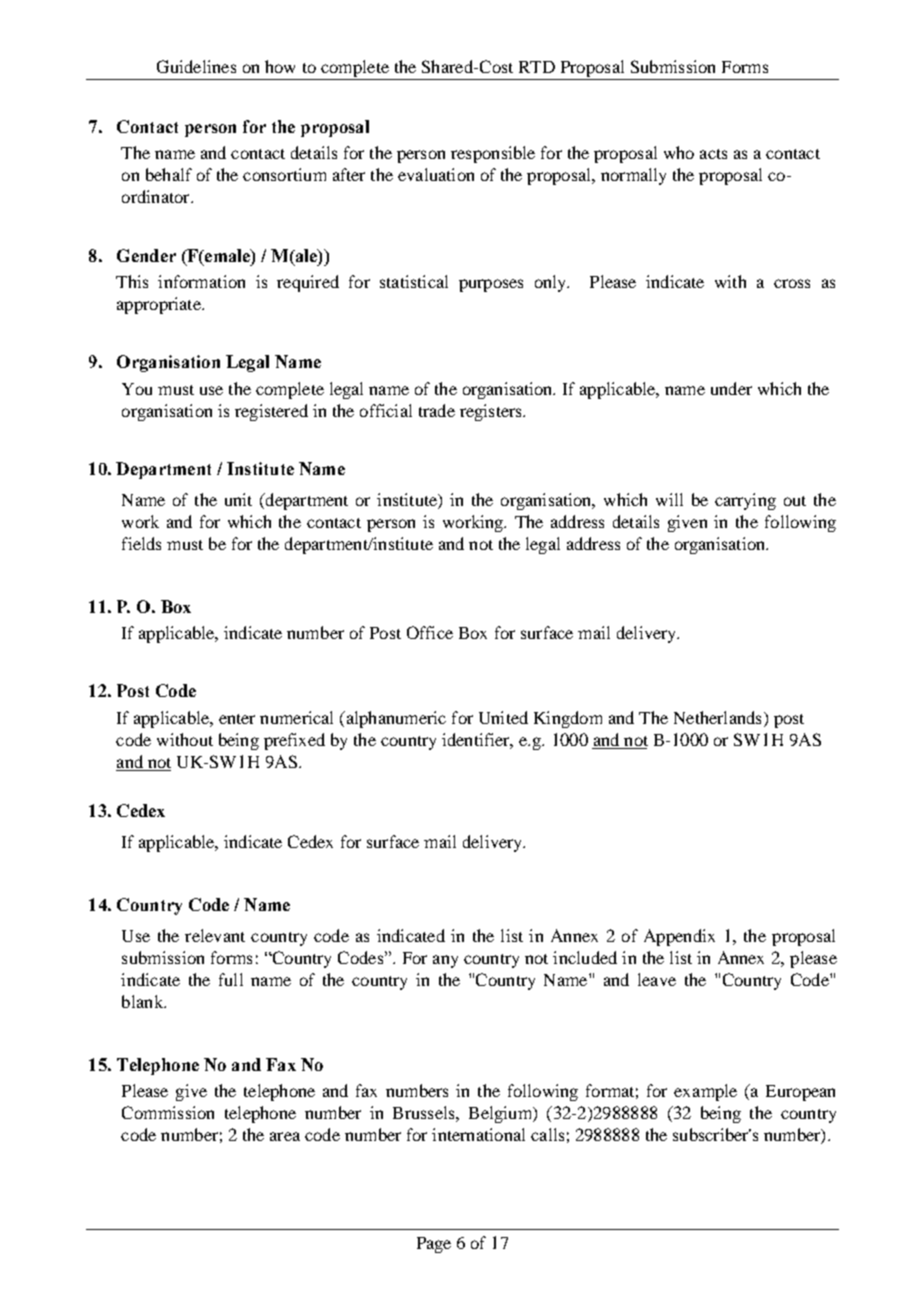  What do you see at coordinates (215, 935) in the screenshot?
I see `relevant` at bounding box center [215, 935].
